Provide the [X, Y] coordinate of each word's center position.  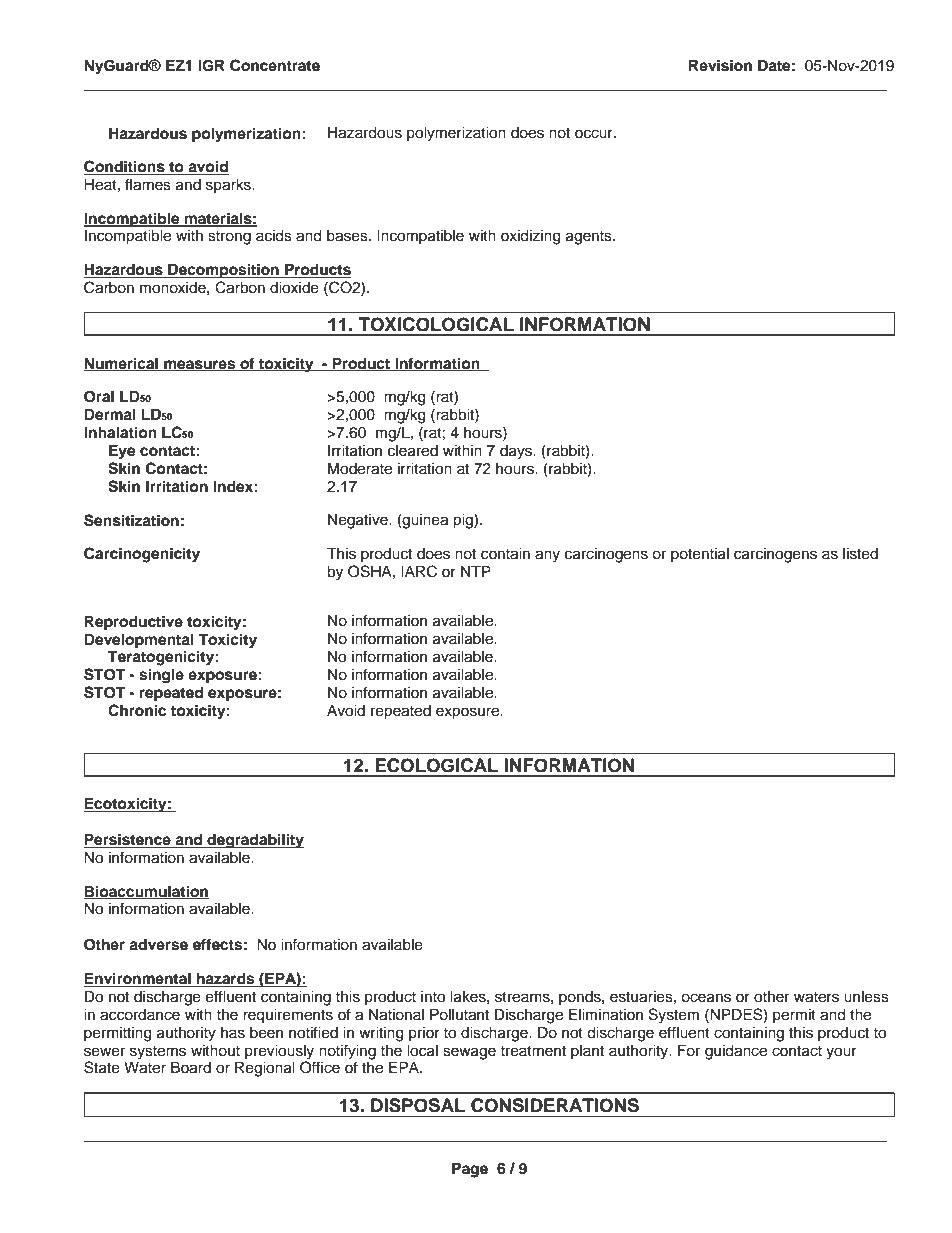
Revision [720, 65]
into [433, 997]
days [517, 452]
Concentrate [275, 65]
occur [595, 134]
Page [470, 1170]
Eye [122, 452]
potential [700, 555]
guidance [736, 1052]
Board [191, 1067]
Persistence [128, 840]
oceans [706, 998]
